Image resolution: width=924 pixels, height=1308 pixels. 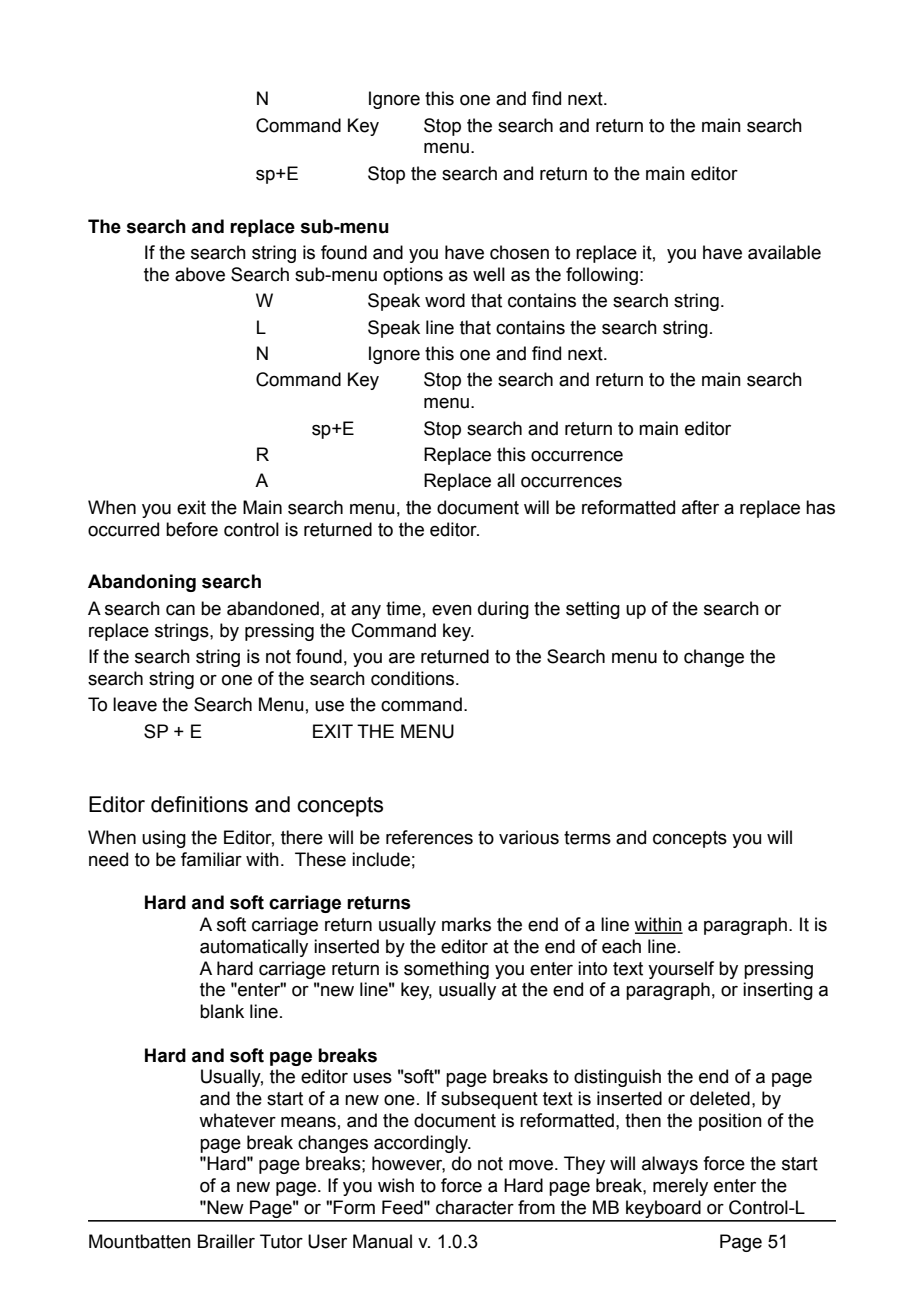 I want to click on well, so click(x=489, y=274).
